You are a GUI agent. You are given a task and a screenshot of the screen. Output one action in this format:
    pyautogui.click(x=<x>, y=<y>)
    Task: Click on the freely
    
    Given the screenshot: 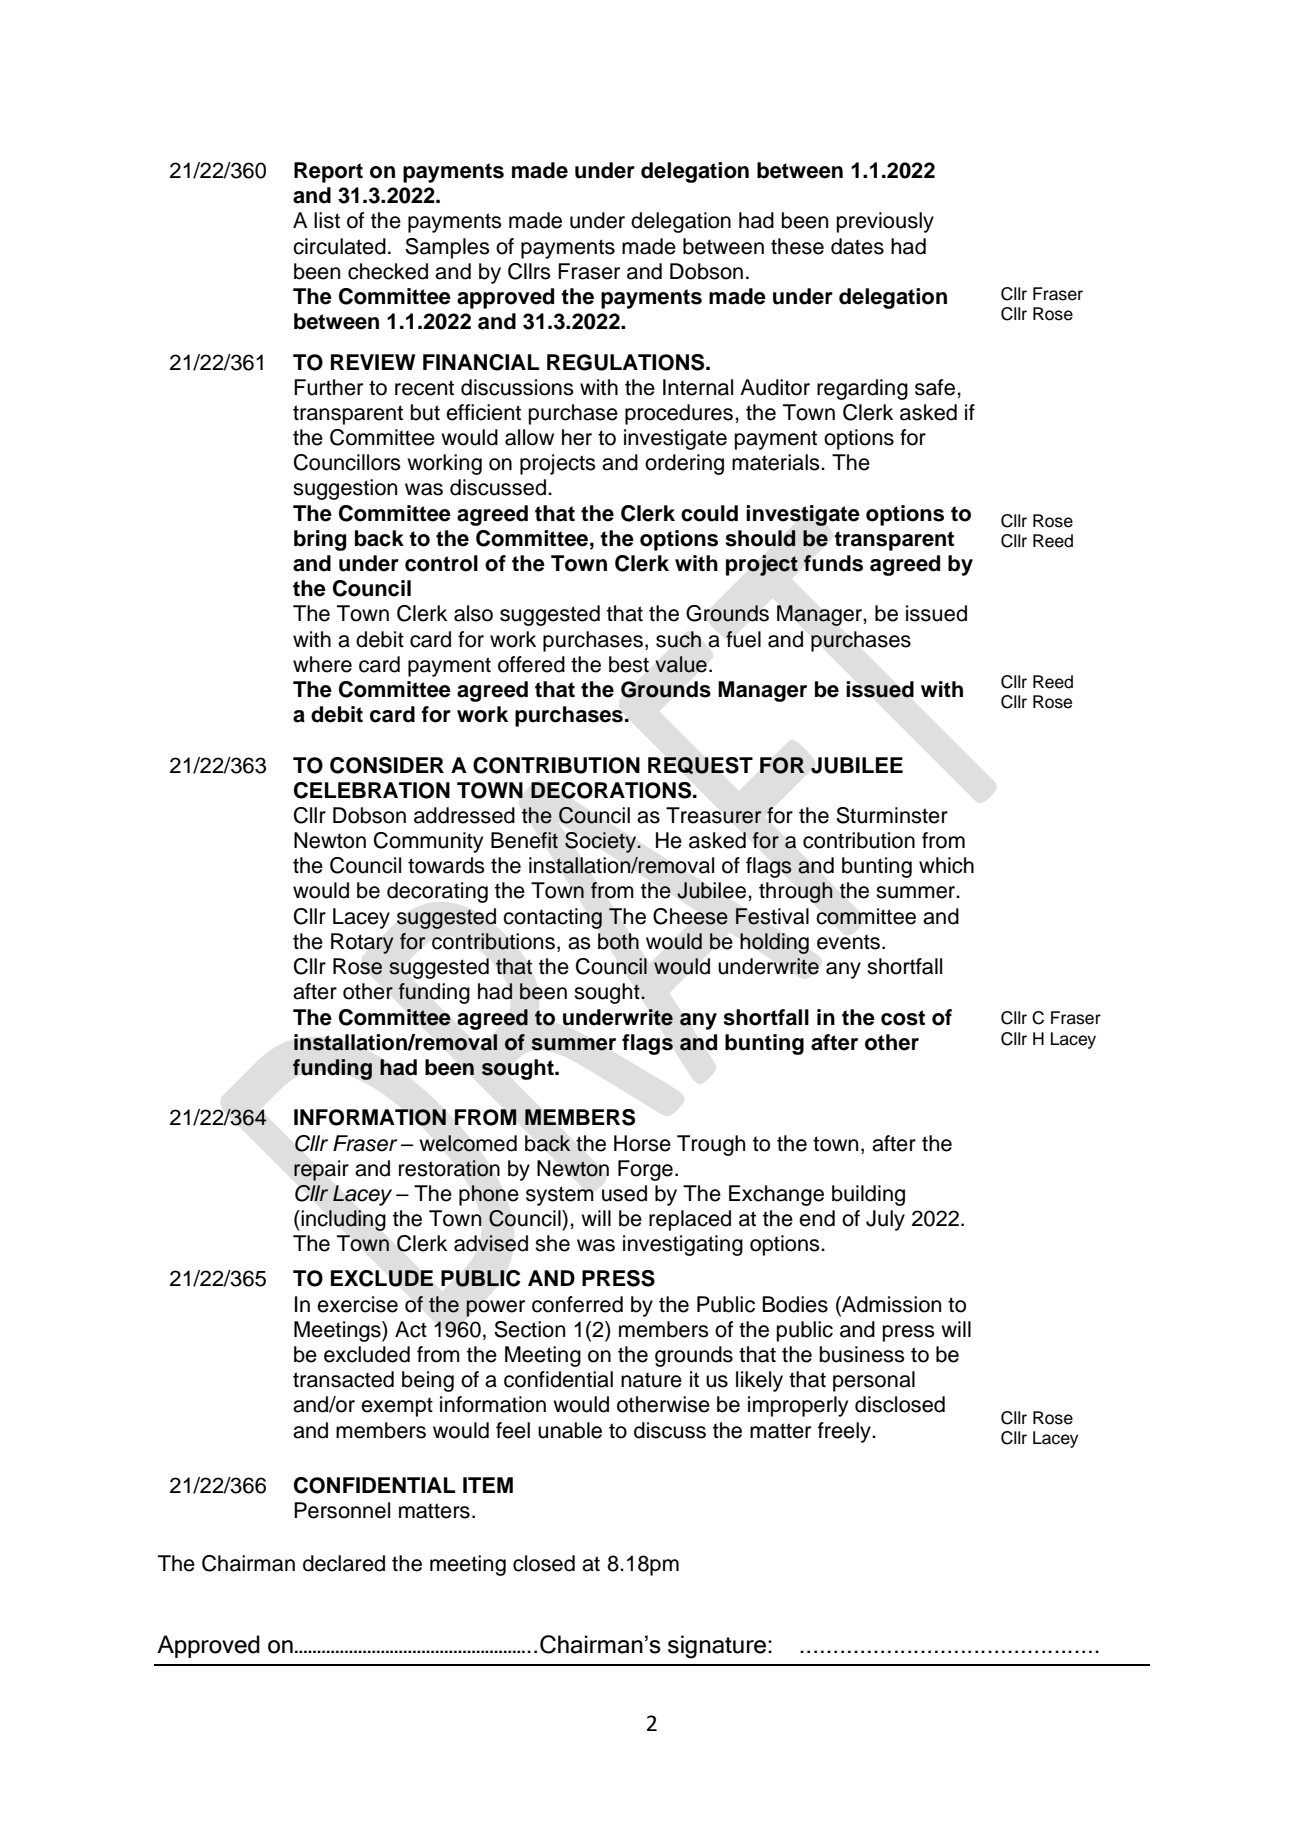 What is the action you would take?
    pyautogui.click(x=845, y=1432)
